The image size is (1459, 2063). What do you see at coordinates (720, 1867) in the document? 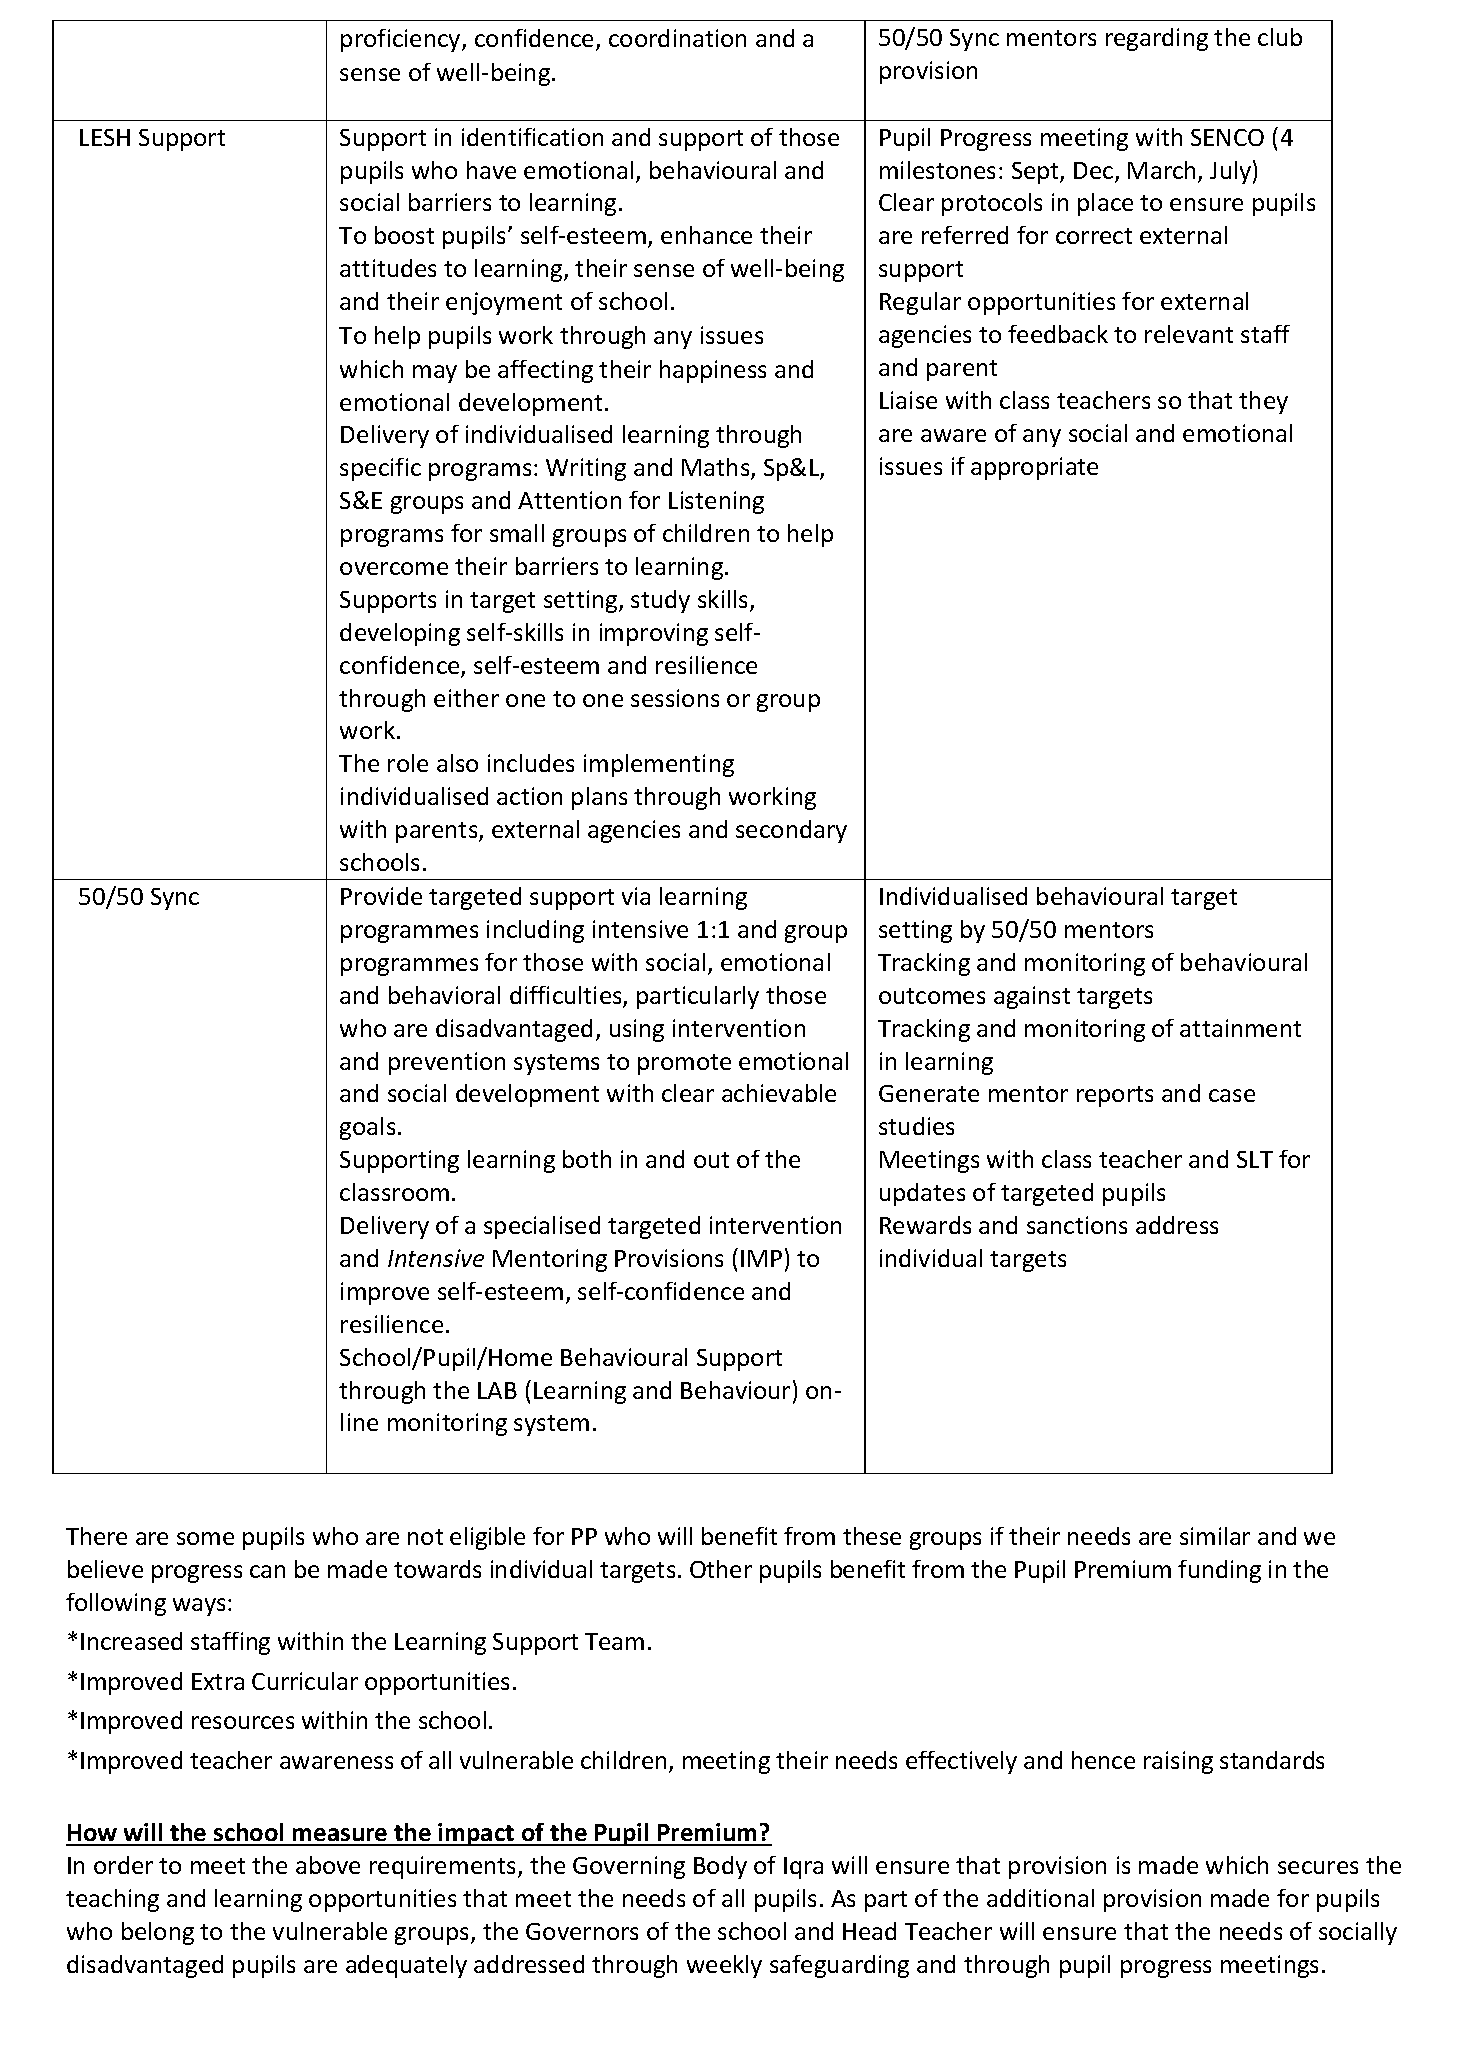
I see `Body` at bounding box center [720, 1867].
